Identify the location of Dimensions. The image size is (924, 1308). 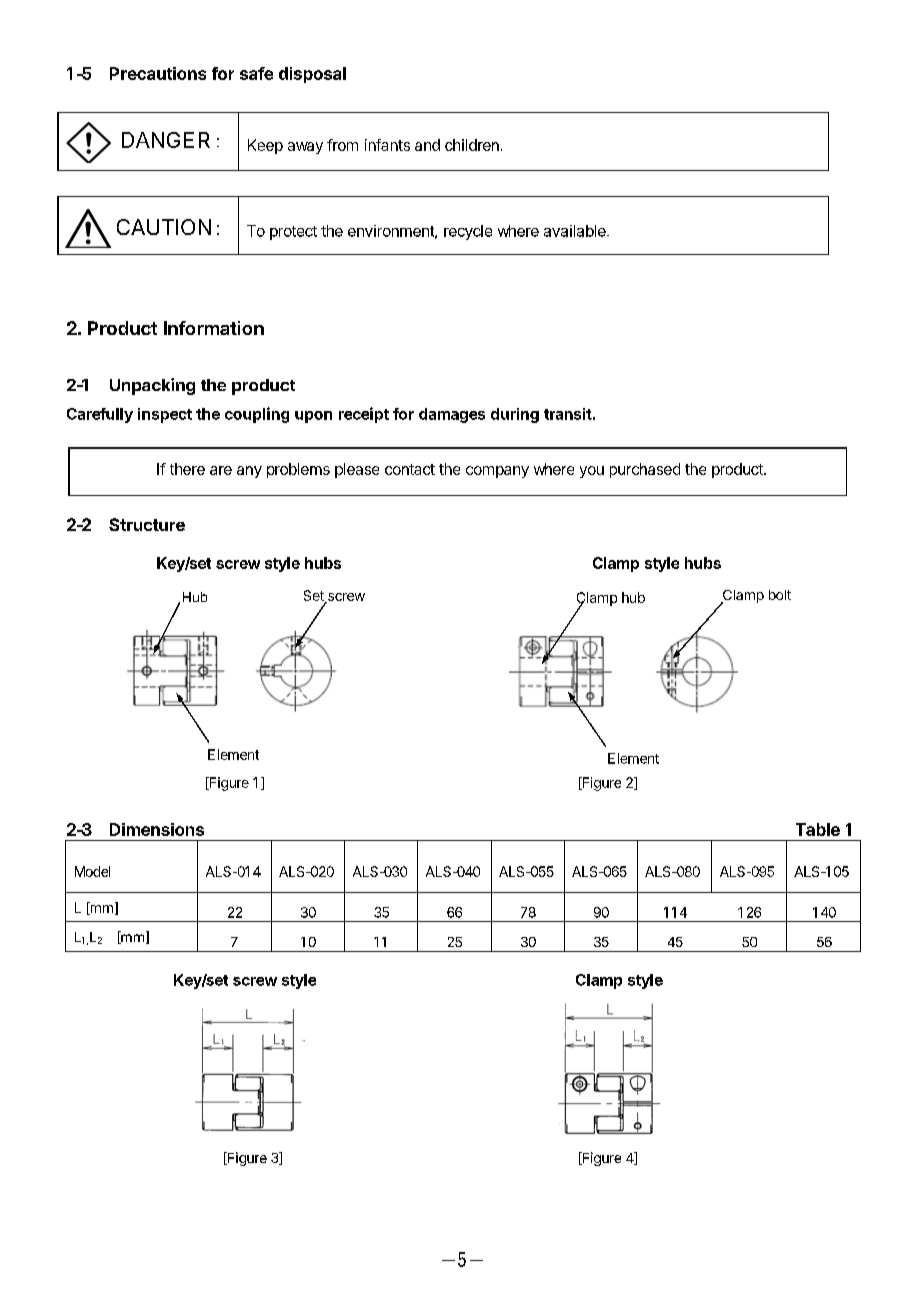
(157, 829).
